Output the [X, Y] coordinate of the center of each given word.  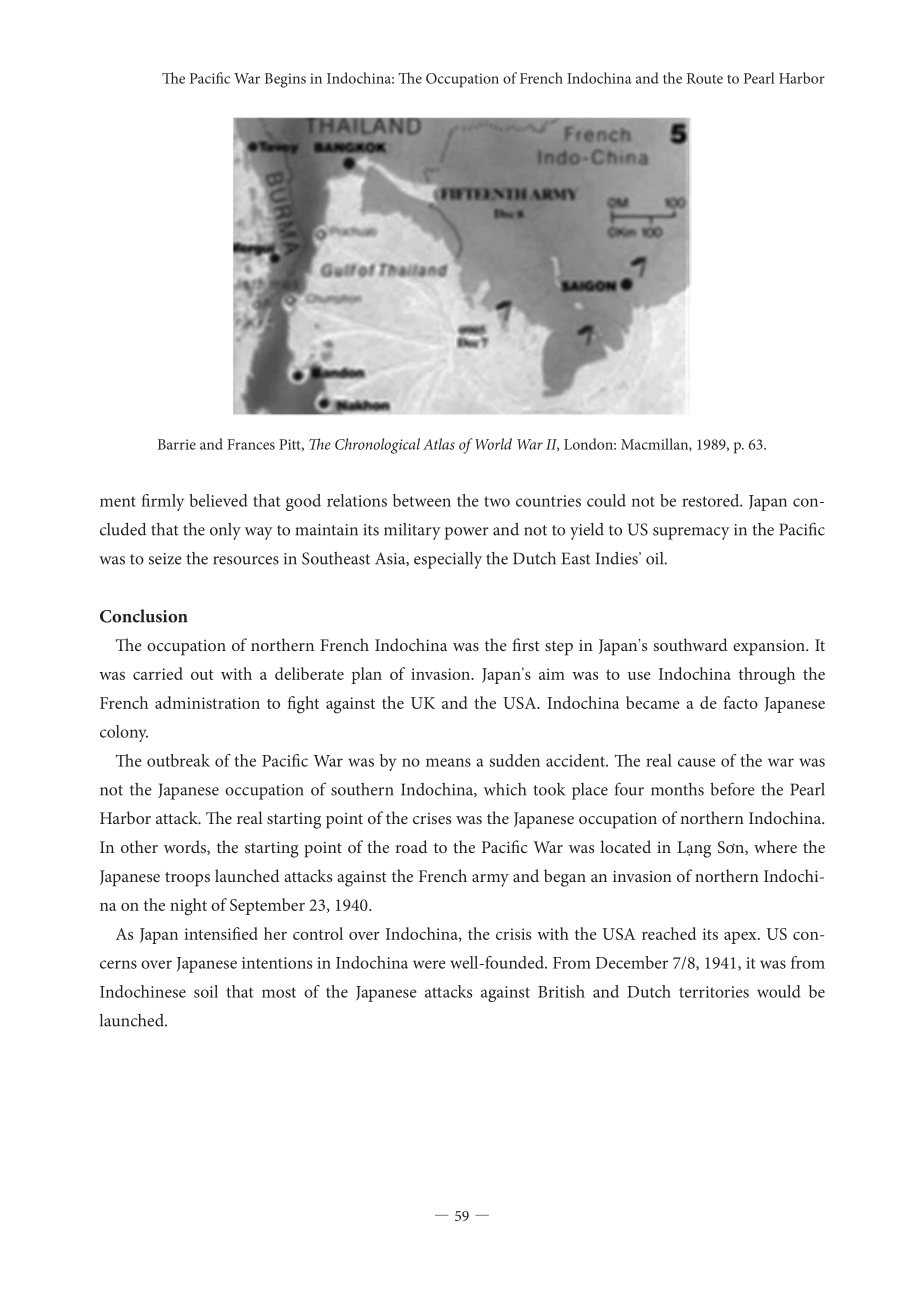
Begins [285, 80]
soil [206, 991]
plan [366, 675]
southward [690, 644]
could [606, 500]
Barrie [177, 444]
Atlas [439, 444]
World [493, 444]
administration [207, 702]
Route [705, 78]
